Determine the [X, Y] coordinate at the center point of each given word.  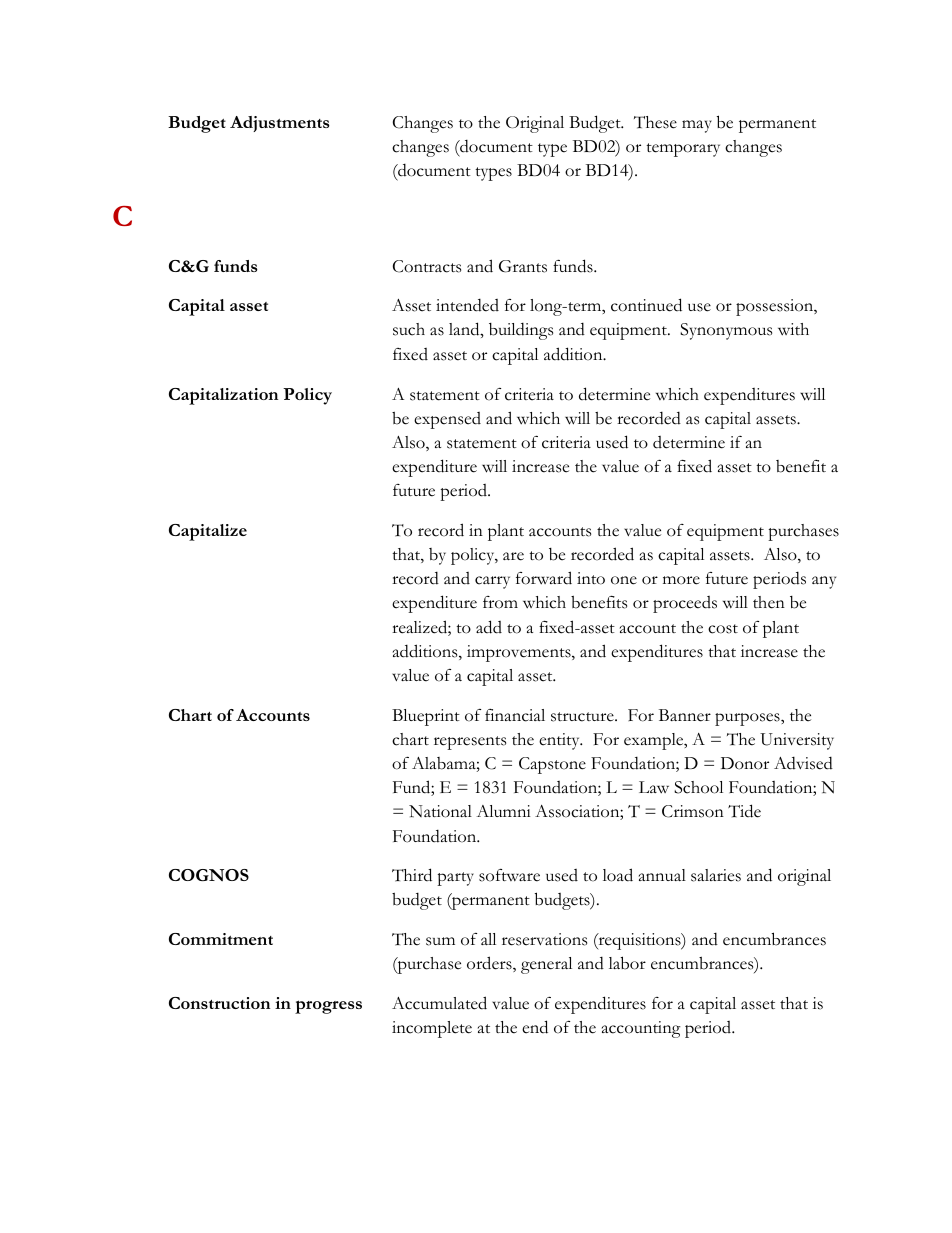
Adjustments [280, 124]
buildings [521, 331]
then [769, 602]
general [546, 965]
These [655, 122]
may [697, 126]
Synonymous [726, 331]
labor [627, 963]
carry [492, 582]
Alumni [503, 811]
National [440, 811]
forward [544, 578]
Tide [744, 811]
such [409, 329]
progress [328, 1007]
